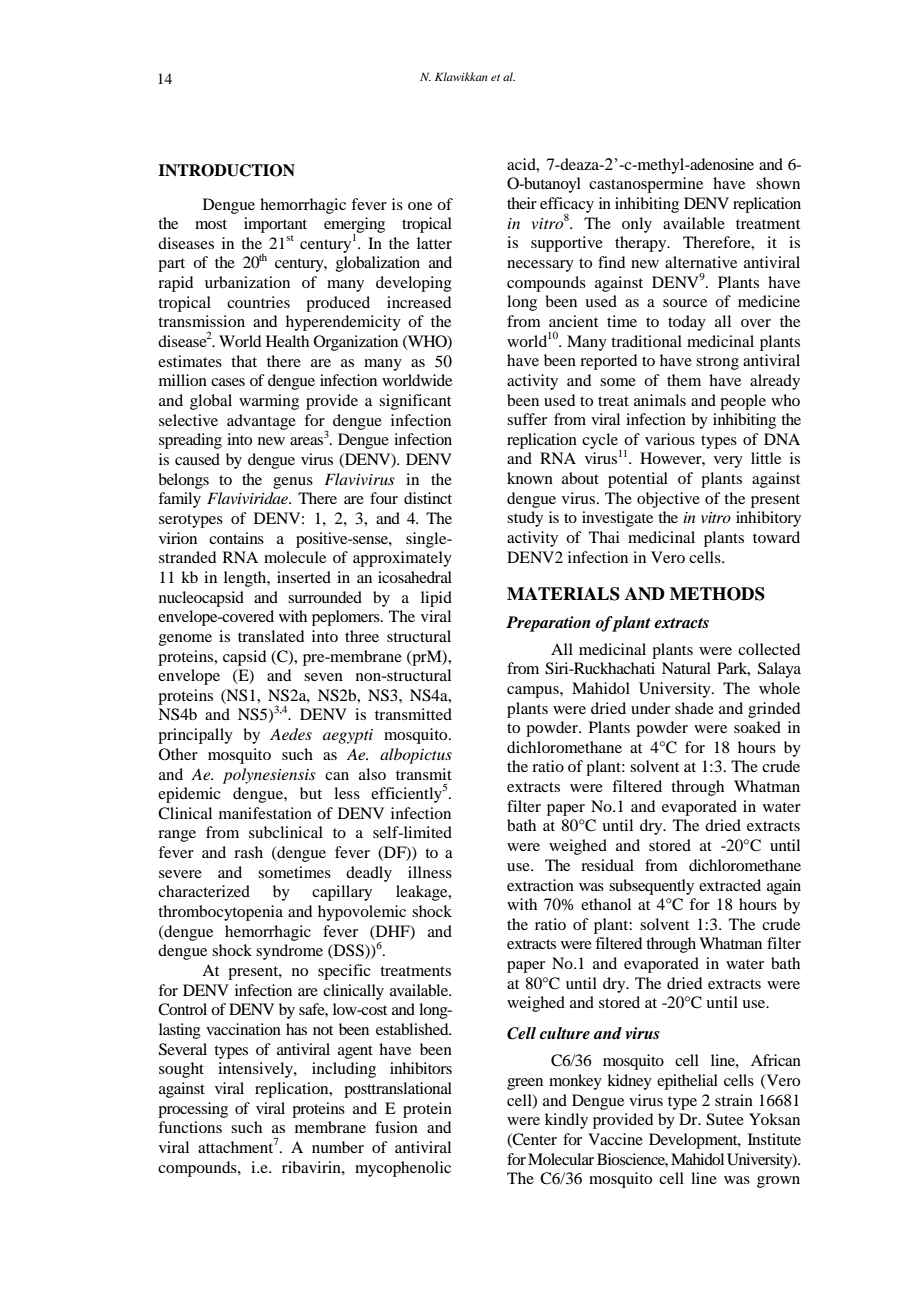 This image has height=1308, width=924. What do you see at coordinates (778, 183) in the image?
I see `shown` at bounding box center [778, 183].
